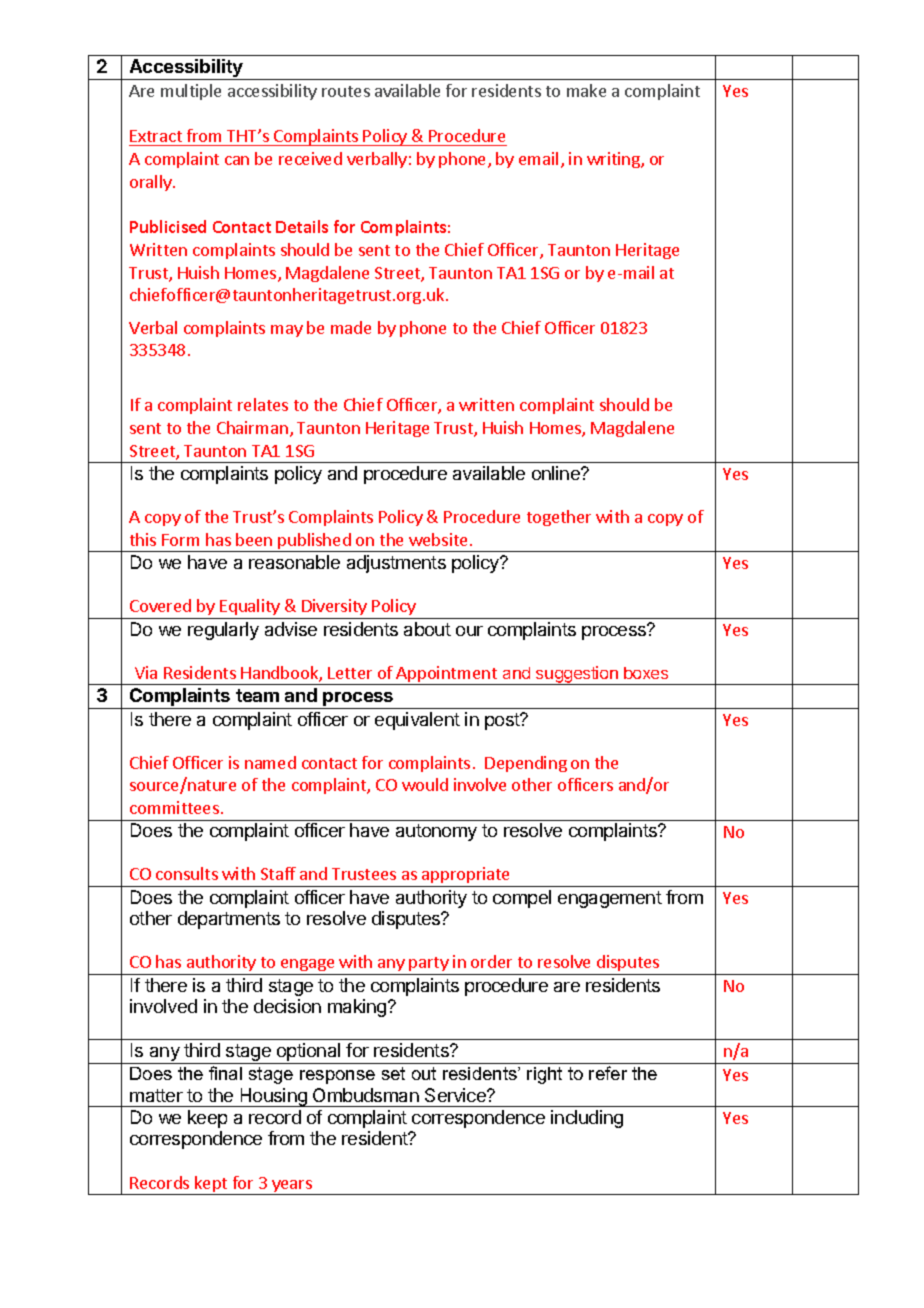 The height and width of the document is (1308, 924). I want to click on make, so click(586, 90).
